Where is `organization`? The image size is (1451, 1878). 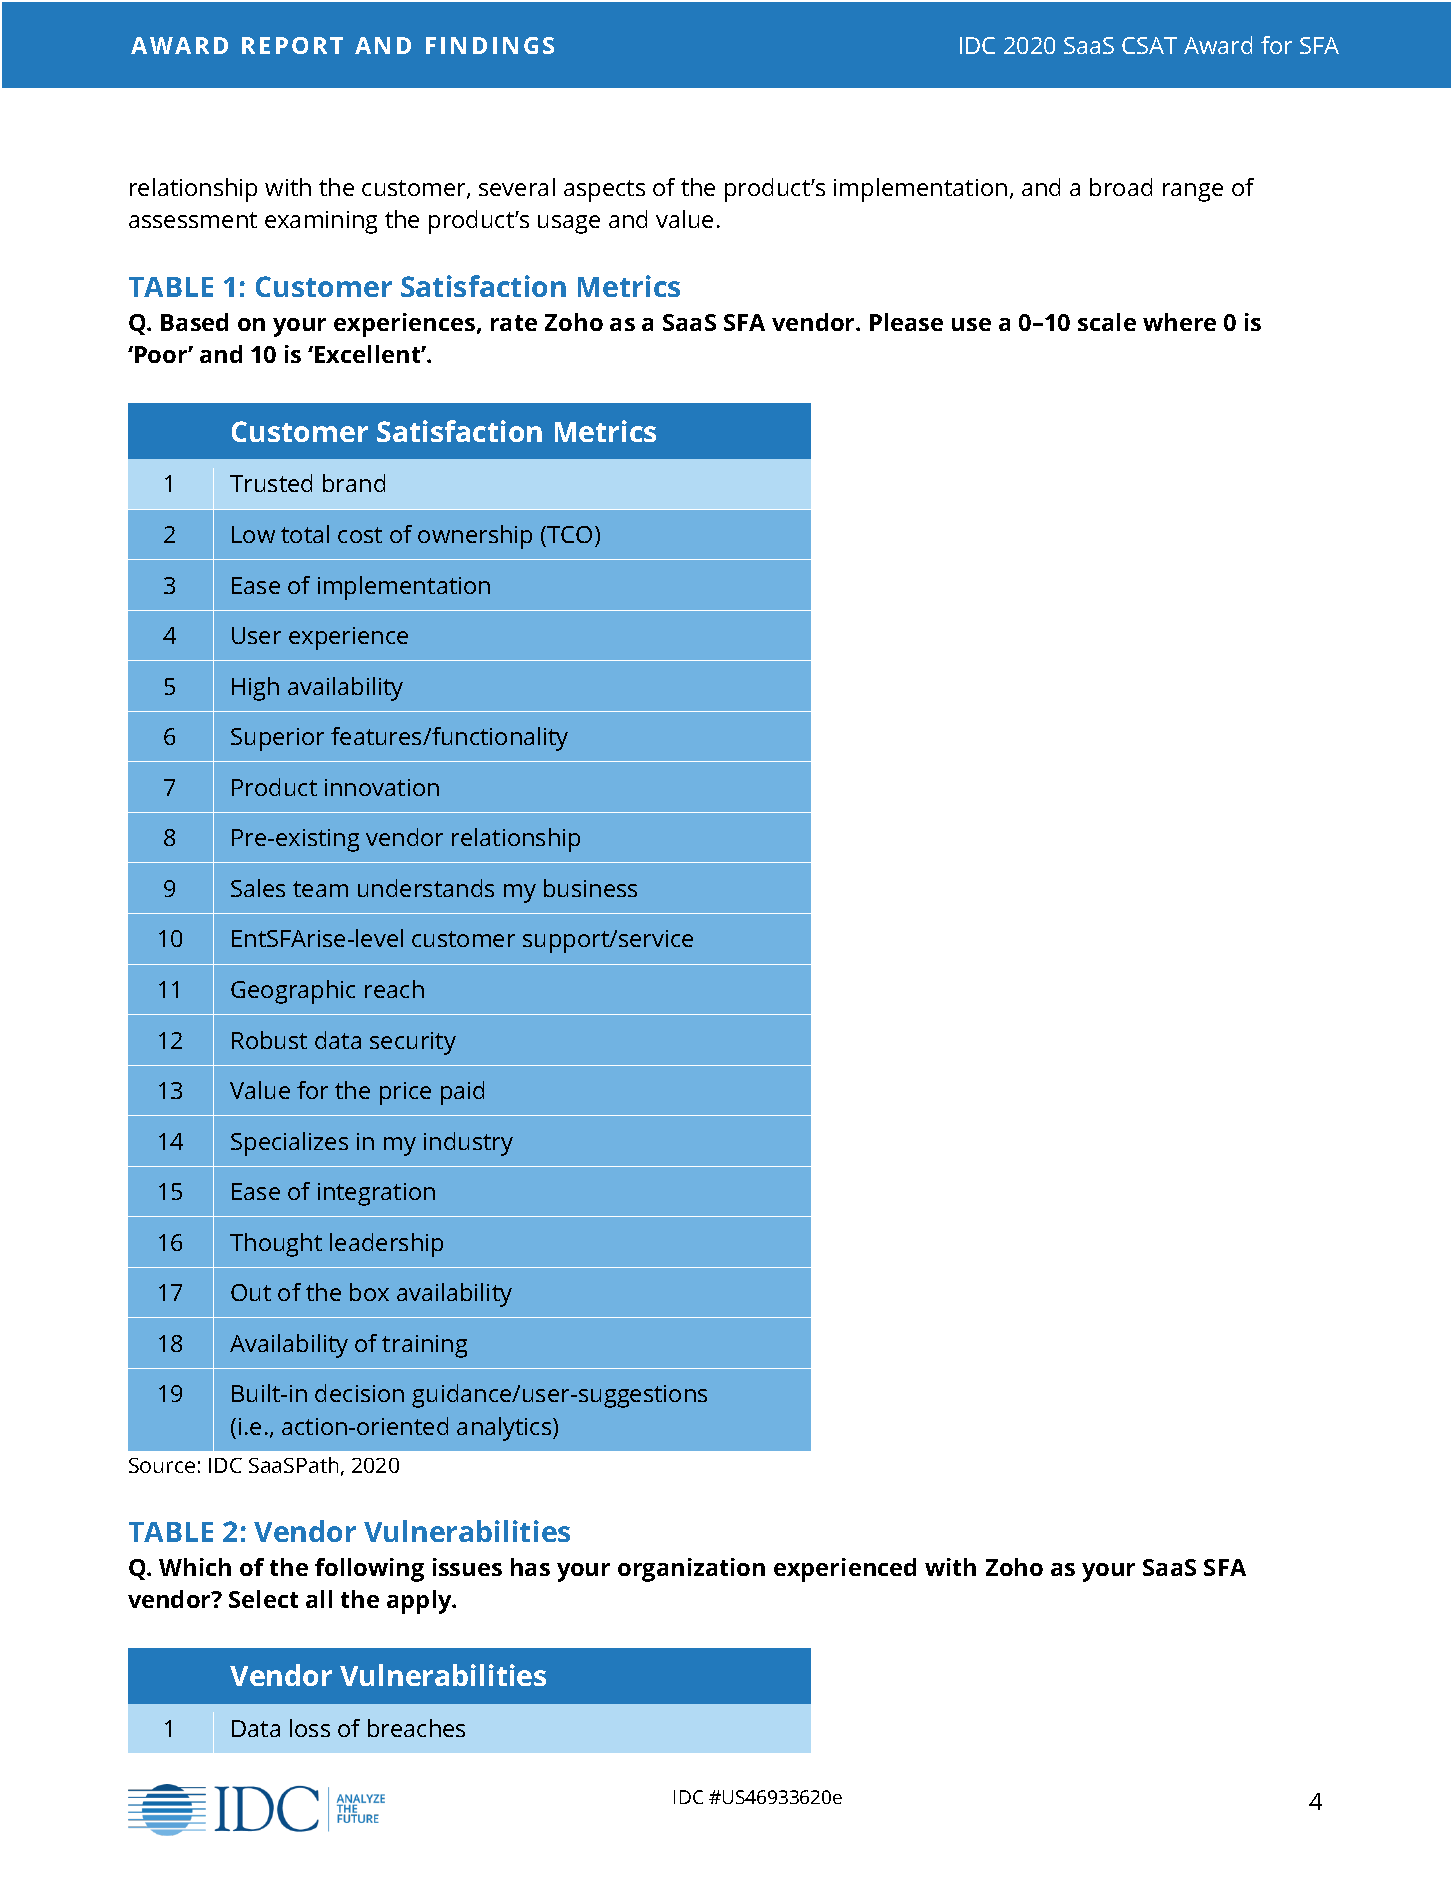
organization is located at coordinates (691, 1570).
